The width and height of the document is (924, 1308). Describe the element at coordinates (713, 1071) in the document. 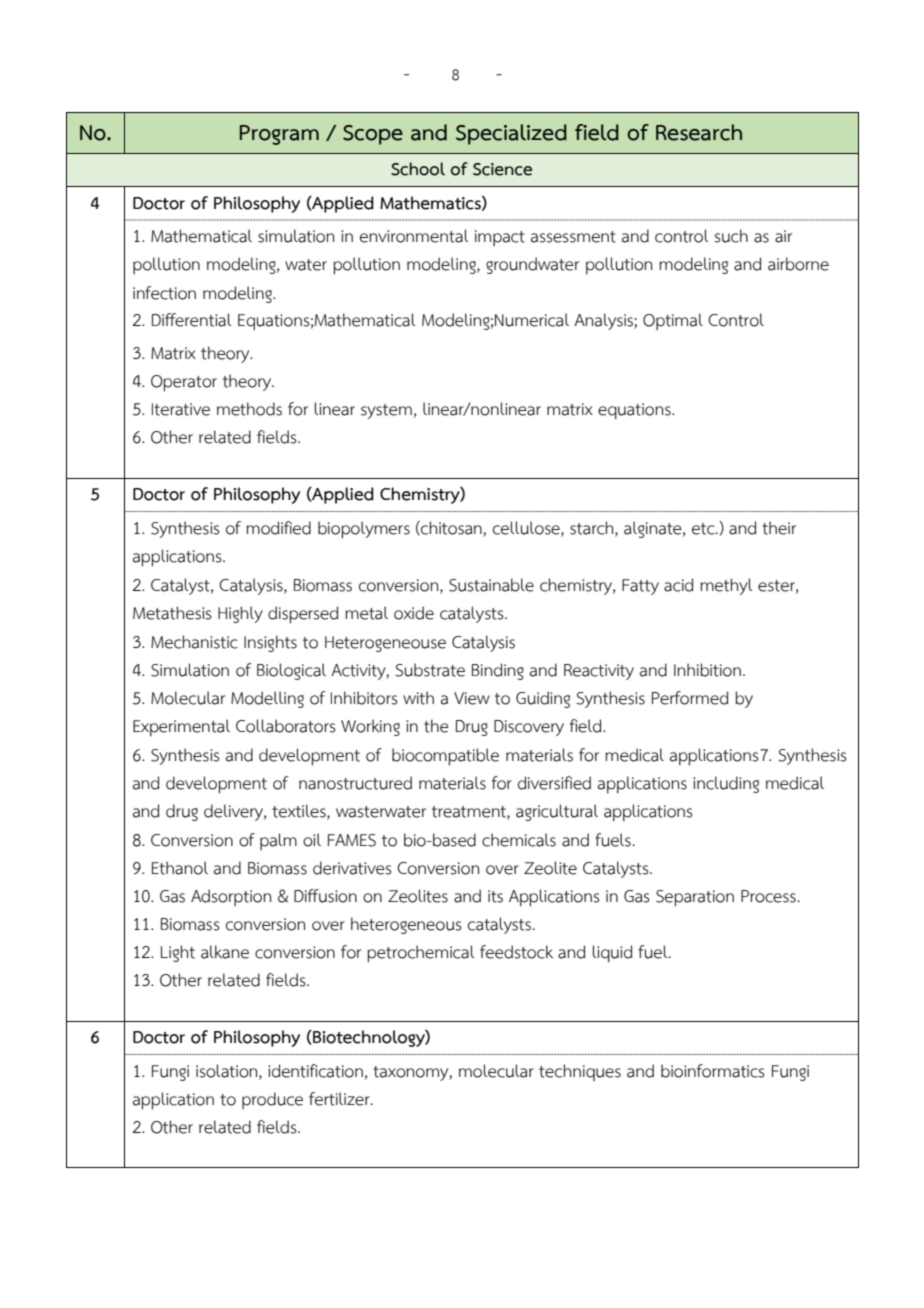

I see `bioinformatics` at that location.
